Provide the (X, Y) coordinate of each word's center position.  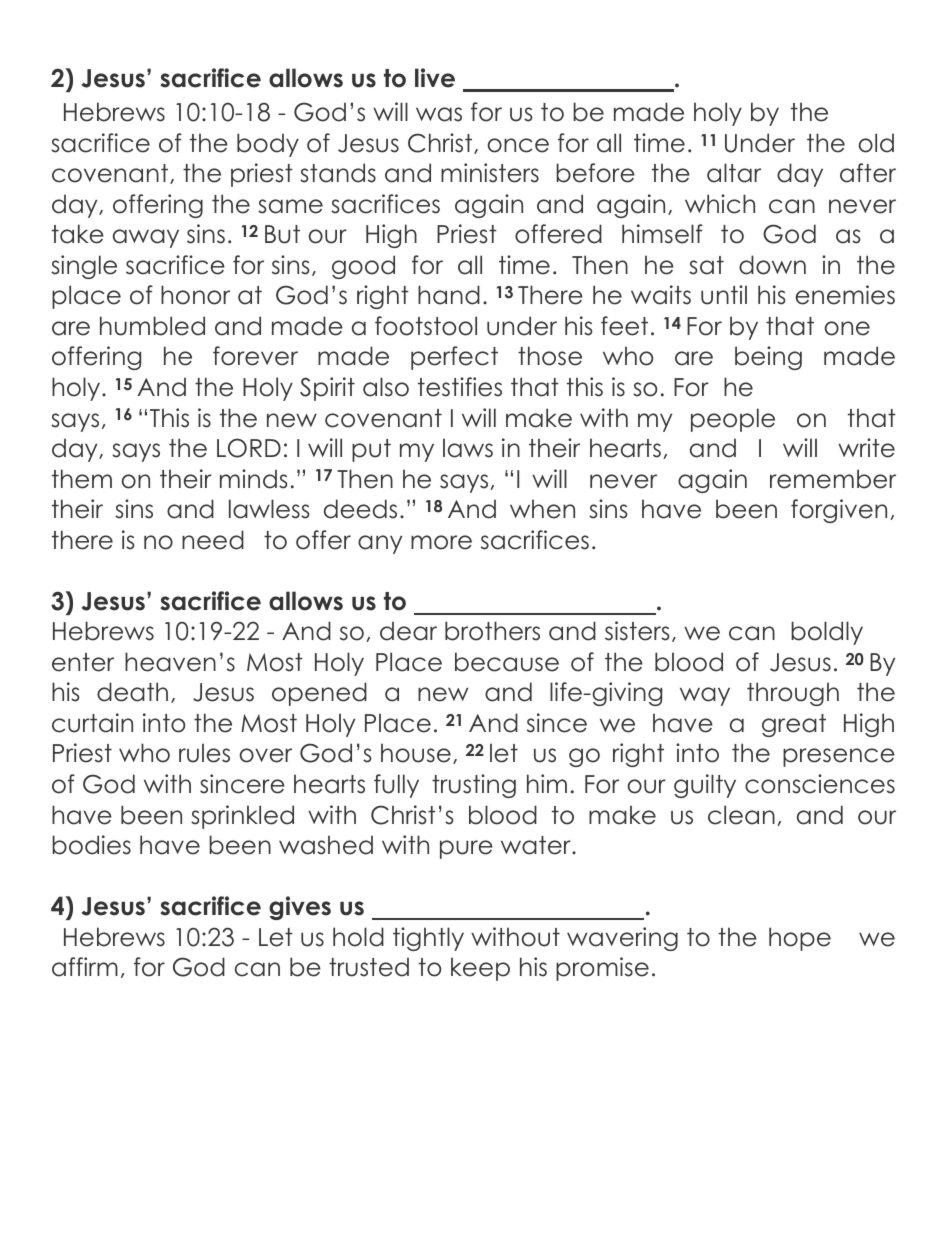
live (435, 78)
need (213, 540)
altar (734, 173)
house (416, 753)
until (724, 295)
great (794, 725)
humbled (152, 326)
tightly (428, 939)
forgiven (839, 511)
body (268, 145)
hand (449, 295)
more (441, 542)
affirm (85, 967)
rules (204, 753)
